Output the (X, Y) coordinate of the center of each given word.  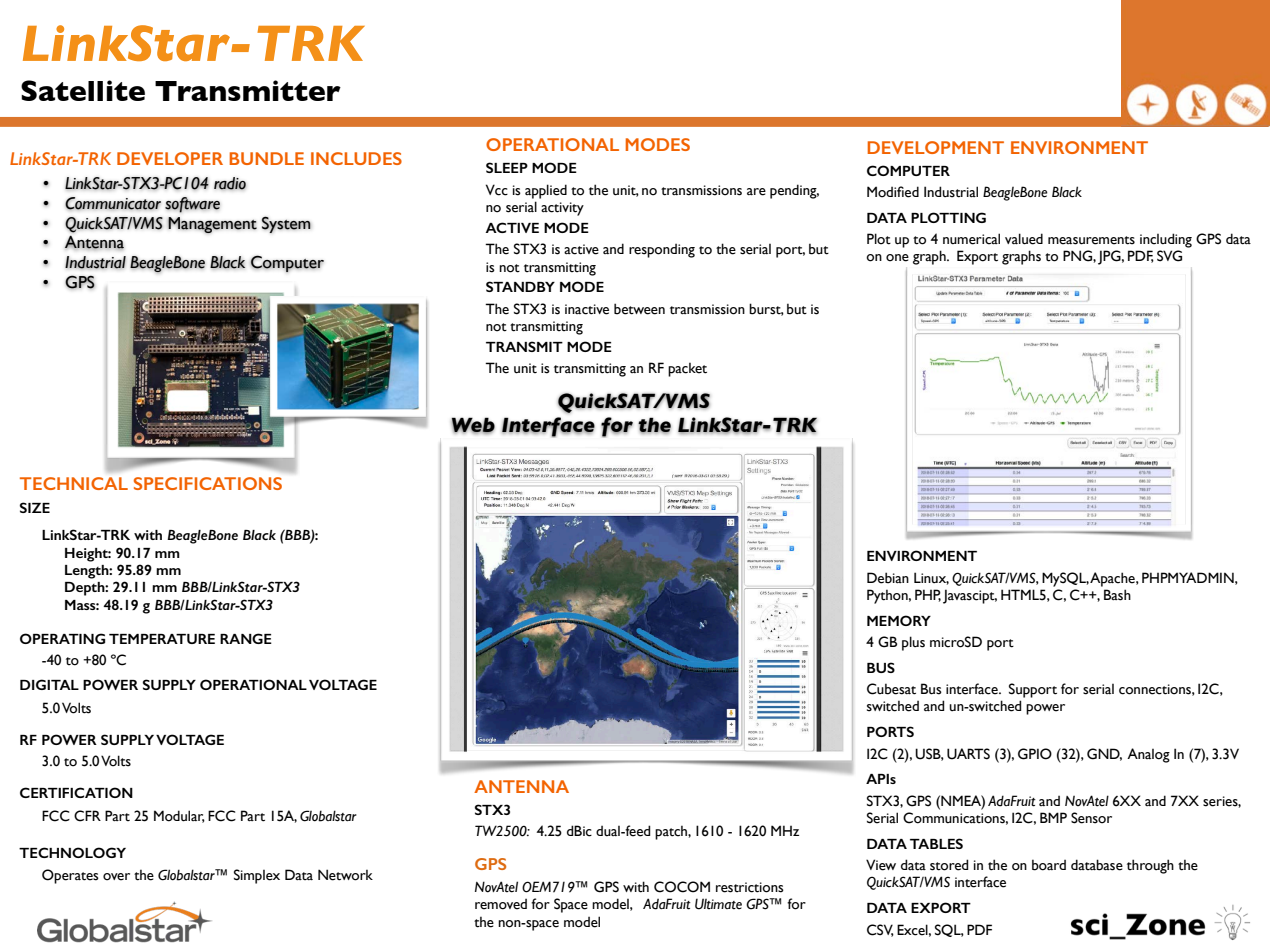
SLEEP (507, 167)
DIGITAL (49, 684)
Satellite (83, 90)
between (639, 309)
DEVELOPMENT (936, 147)
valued (1024, 239)
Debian (888, 578)
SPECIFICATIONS (208, 483)
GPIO (1035, 754)
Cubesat (891, 689)
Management (212, 225)
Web (473, 425)
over (116, 877)
